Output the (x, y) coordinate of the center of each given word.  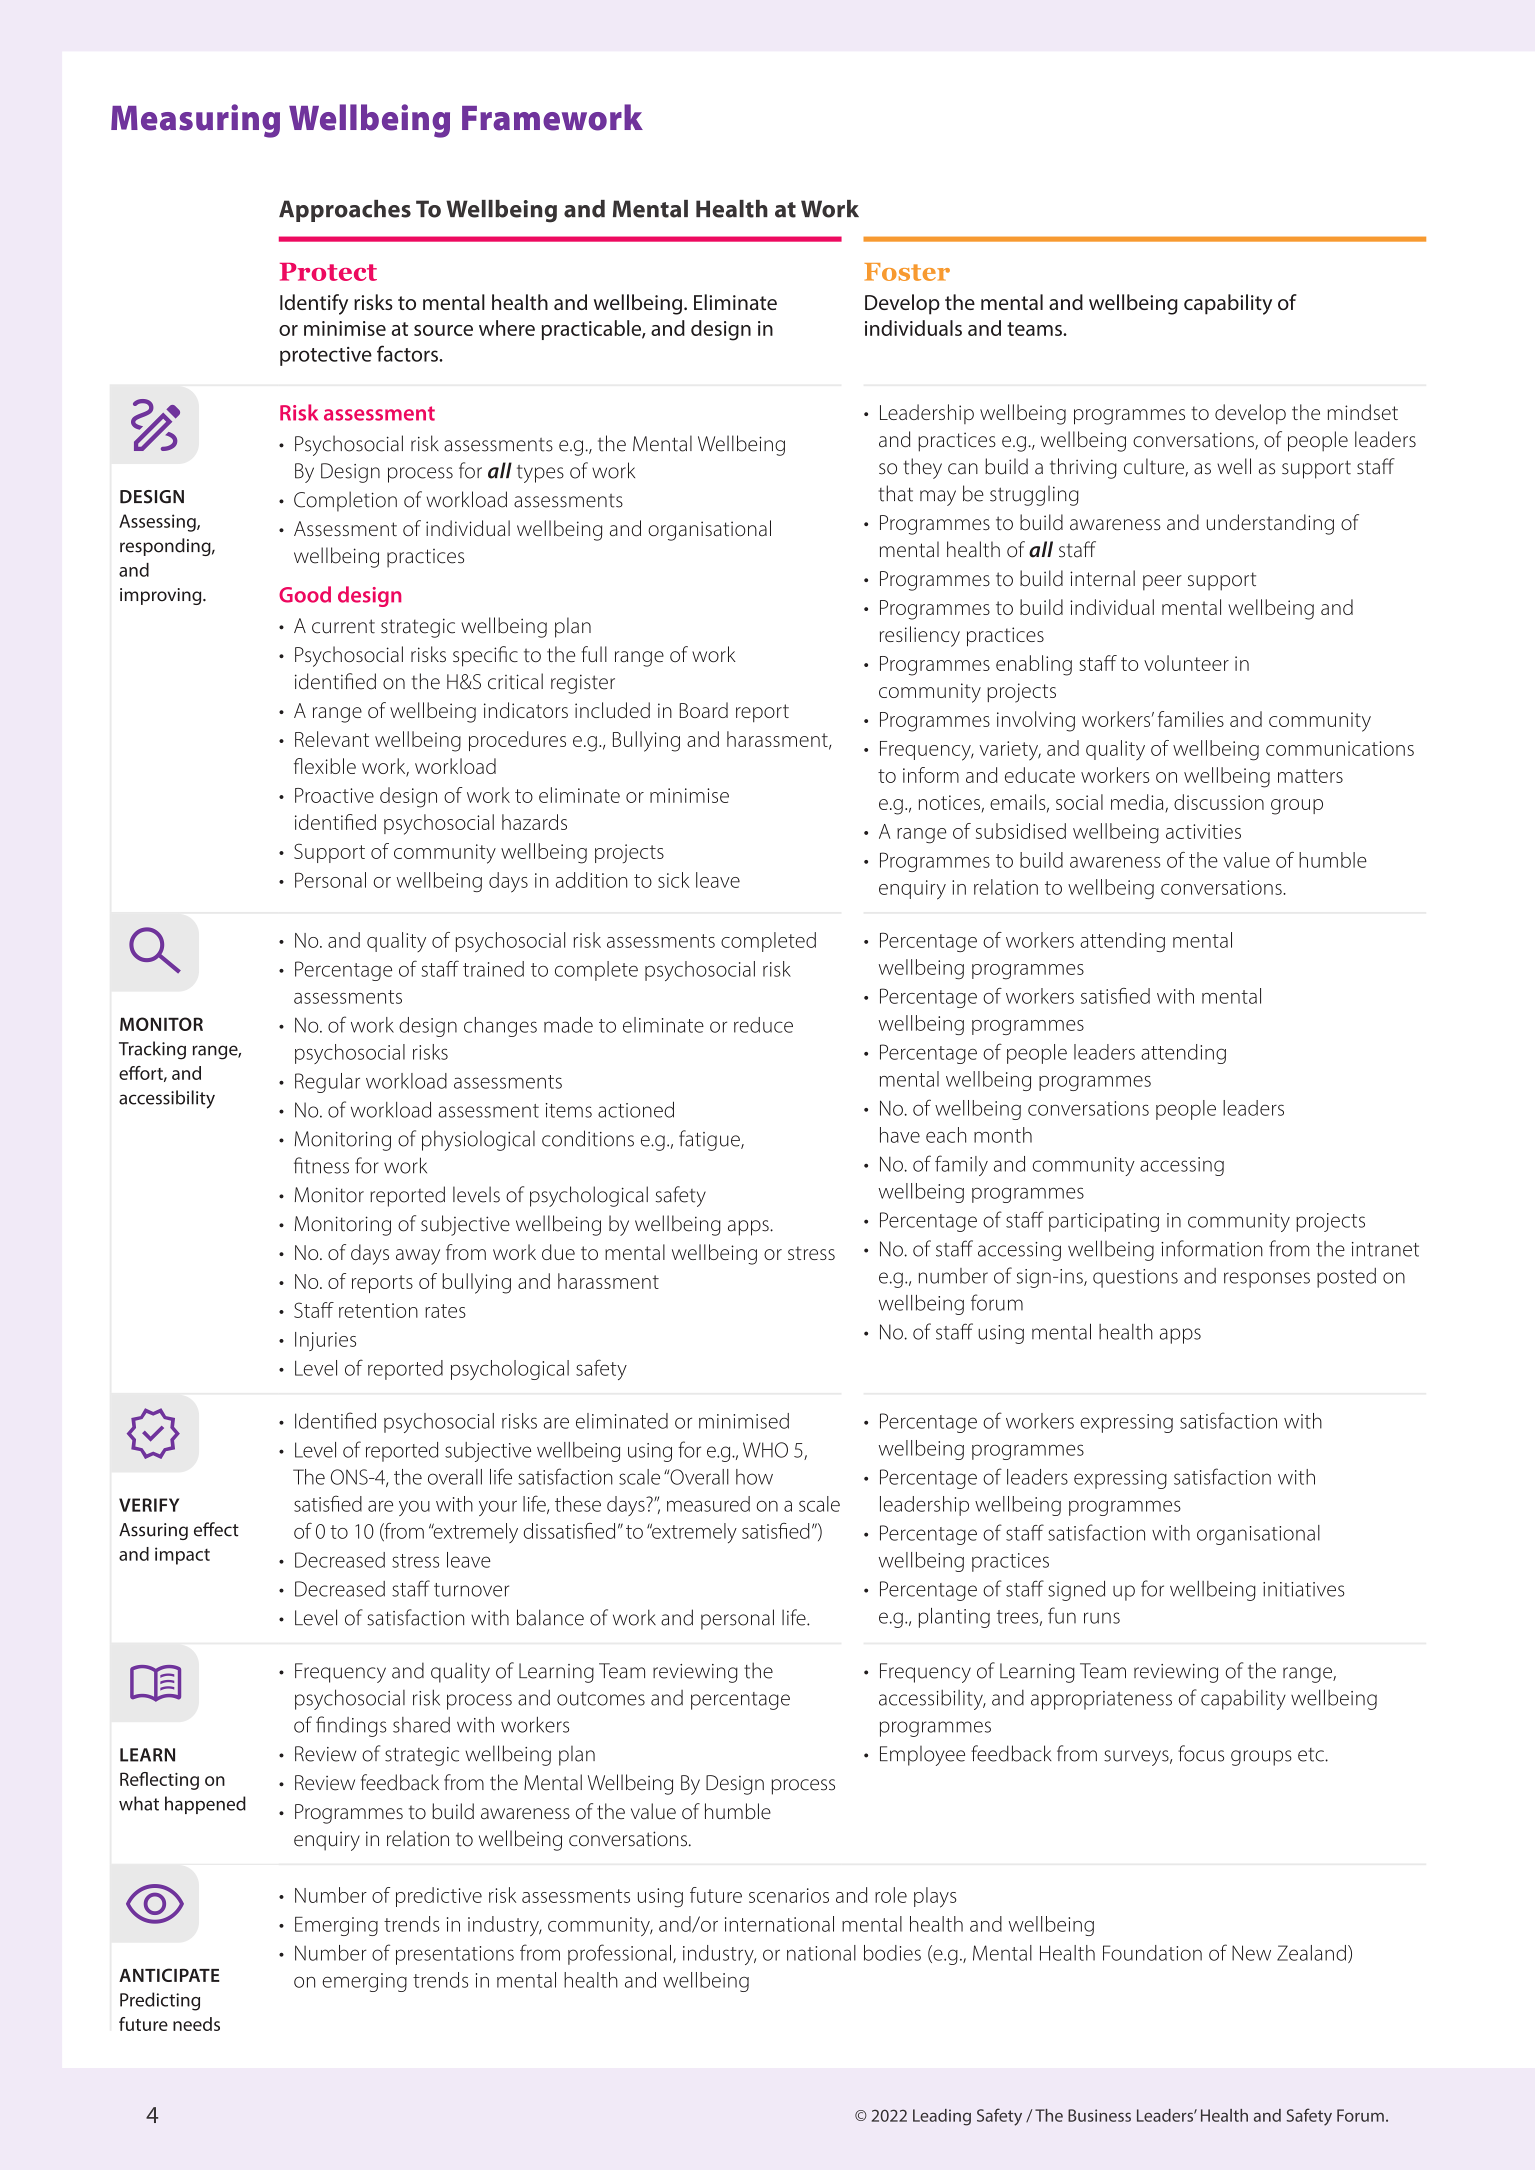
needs (196, 2024)
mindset (1363, 412)
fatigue (710, 1140)
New (1251, 1953)
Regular (327, 1083)
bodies (892, 1953)
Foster (907, 272)
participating (1104, 1222)
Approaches (345, 211)
